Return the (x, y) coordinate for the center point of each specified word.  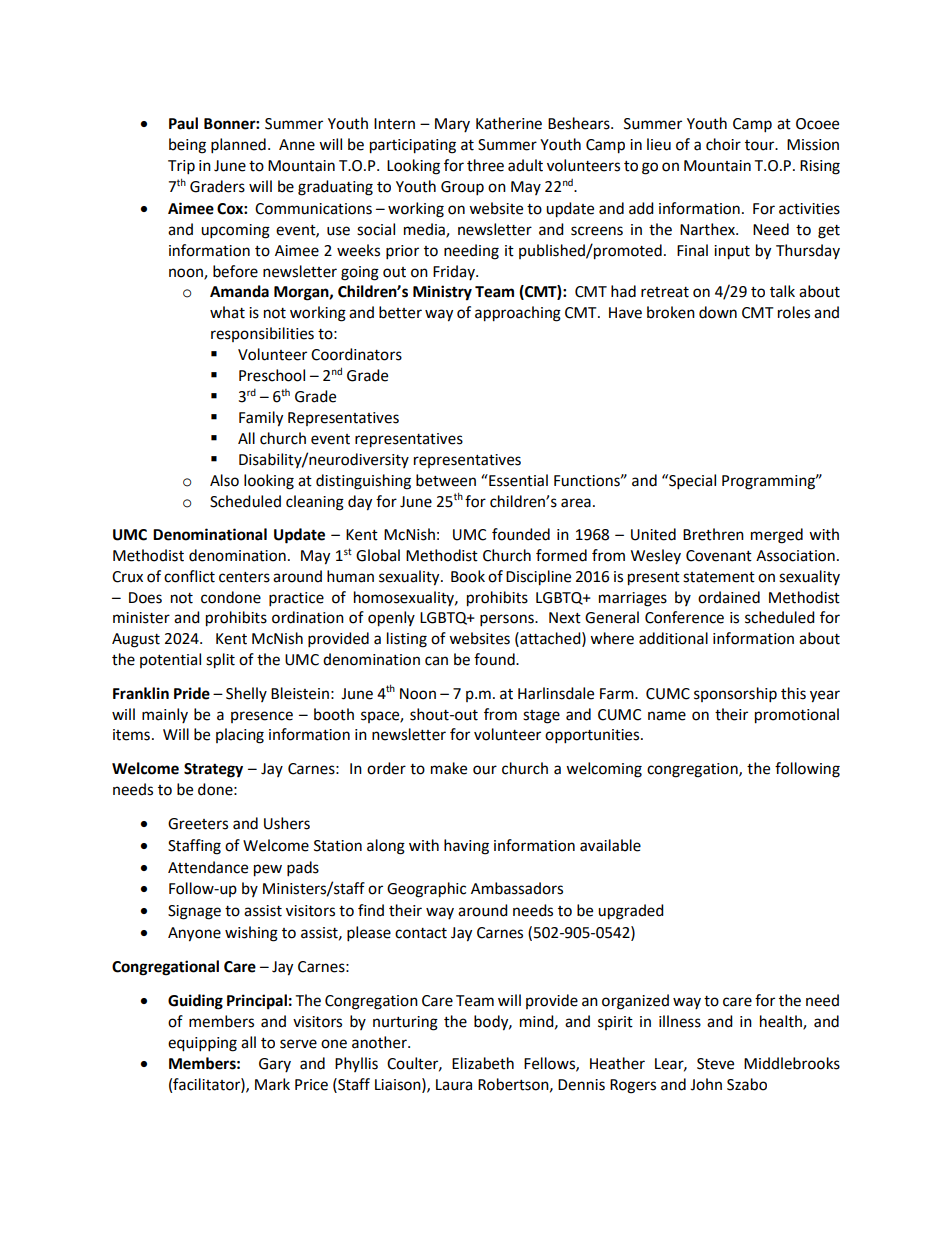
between (446, 480)
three (485, 165)
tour (761, 145)
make (449, 768)
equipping (202, 1044)
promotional (797, 716)
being (187, 146)
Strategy (213, 770)
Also (224, 480)
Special (691, 482)
